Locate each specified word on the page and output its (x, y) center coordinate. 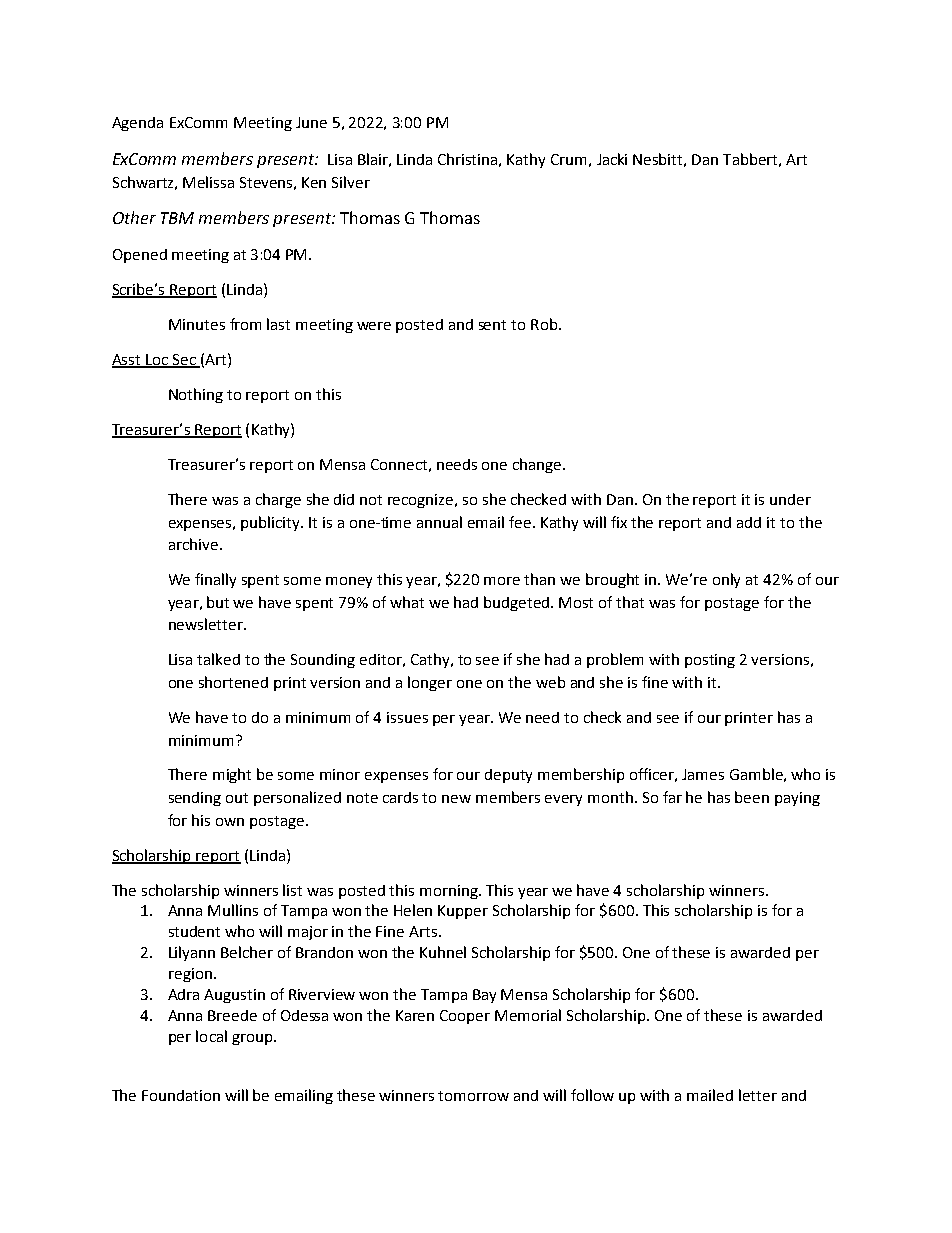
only (726, 580)
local (211, 1036)
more (502, 581)
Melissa (208, 182)
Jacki (612, 159)
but (218, 602)
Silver (351, 182)
